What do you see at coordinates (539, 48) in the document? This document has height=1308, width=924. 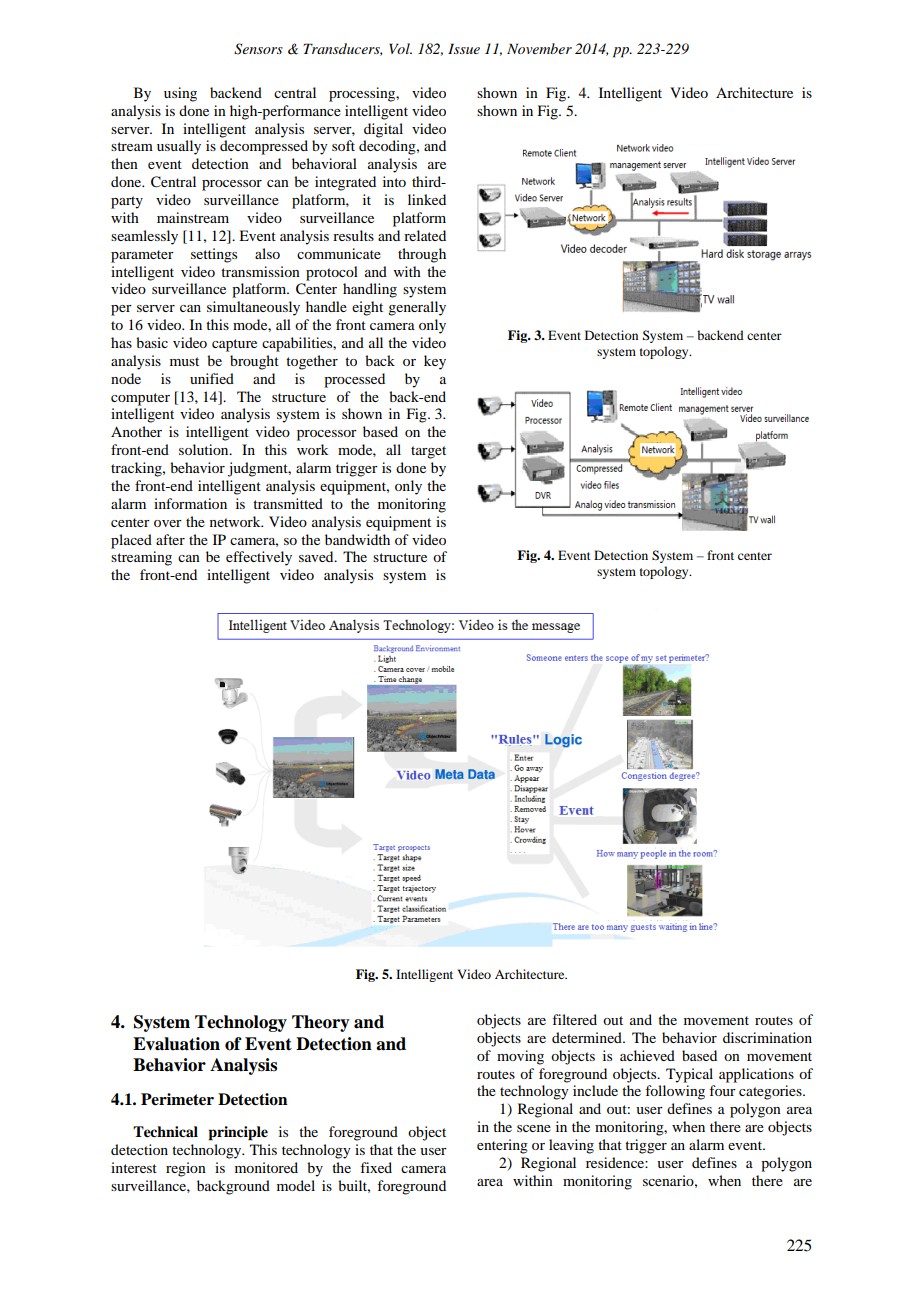 I see `November` at bounding box center [539, 48].
